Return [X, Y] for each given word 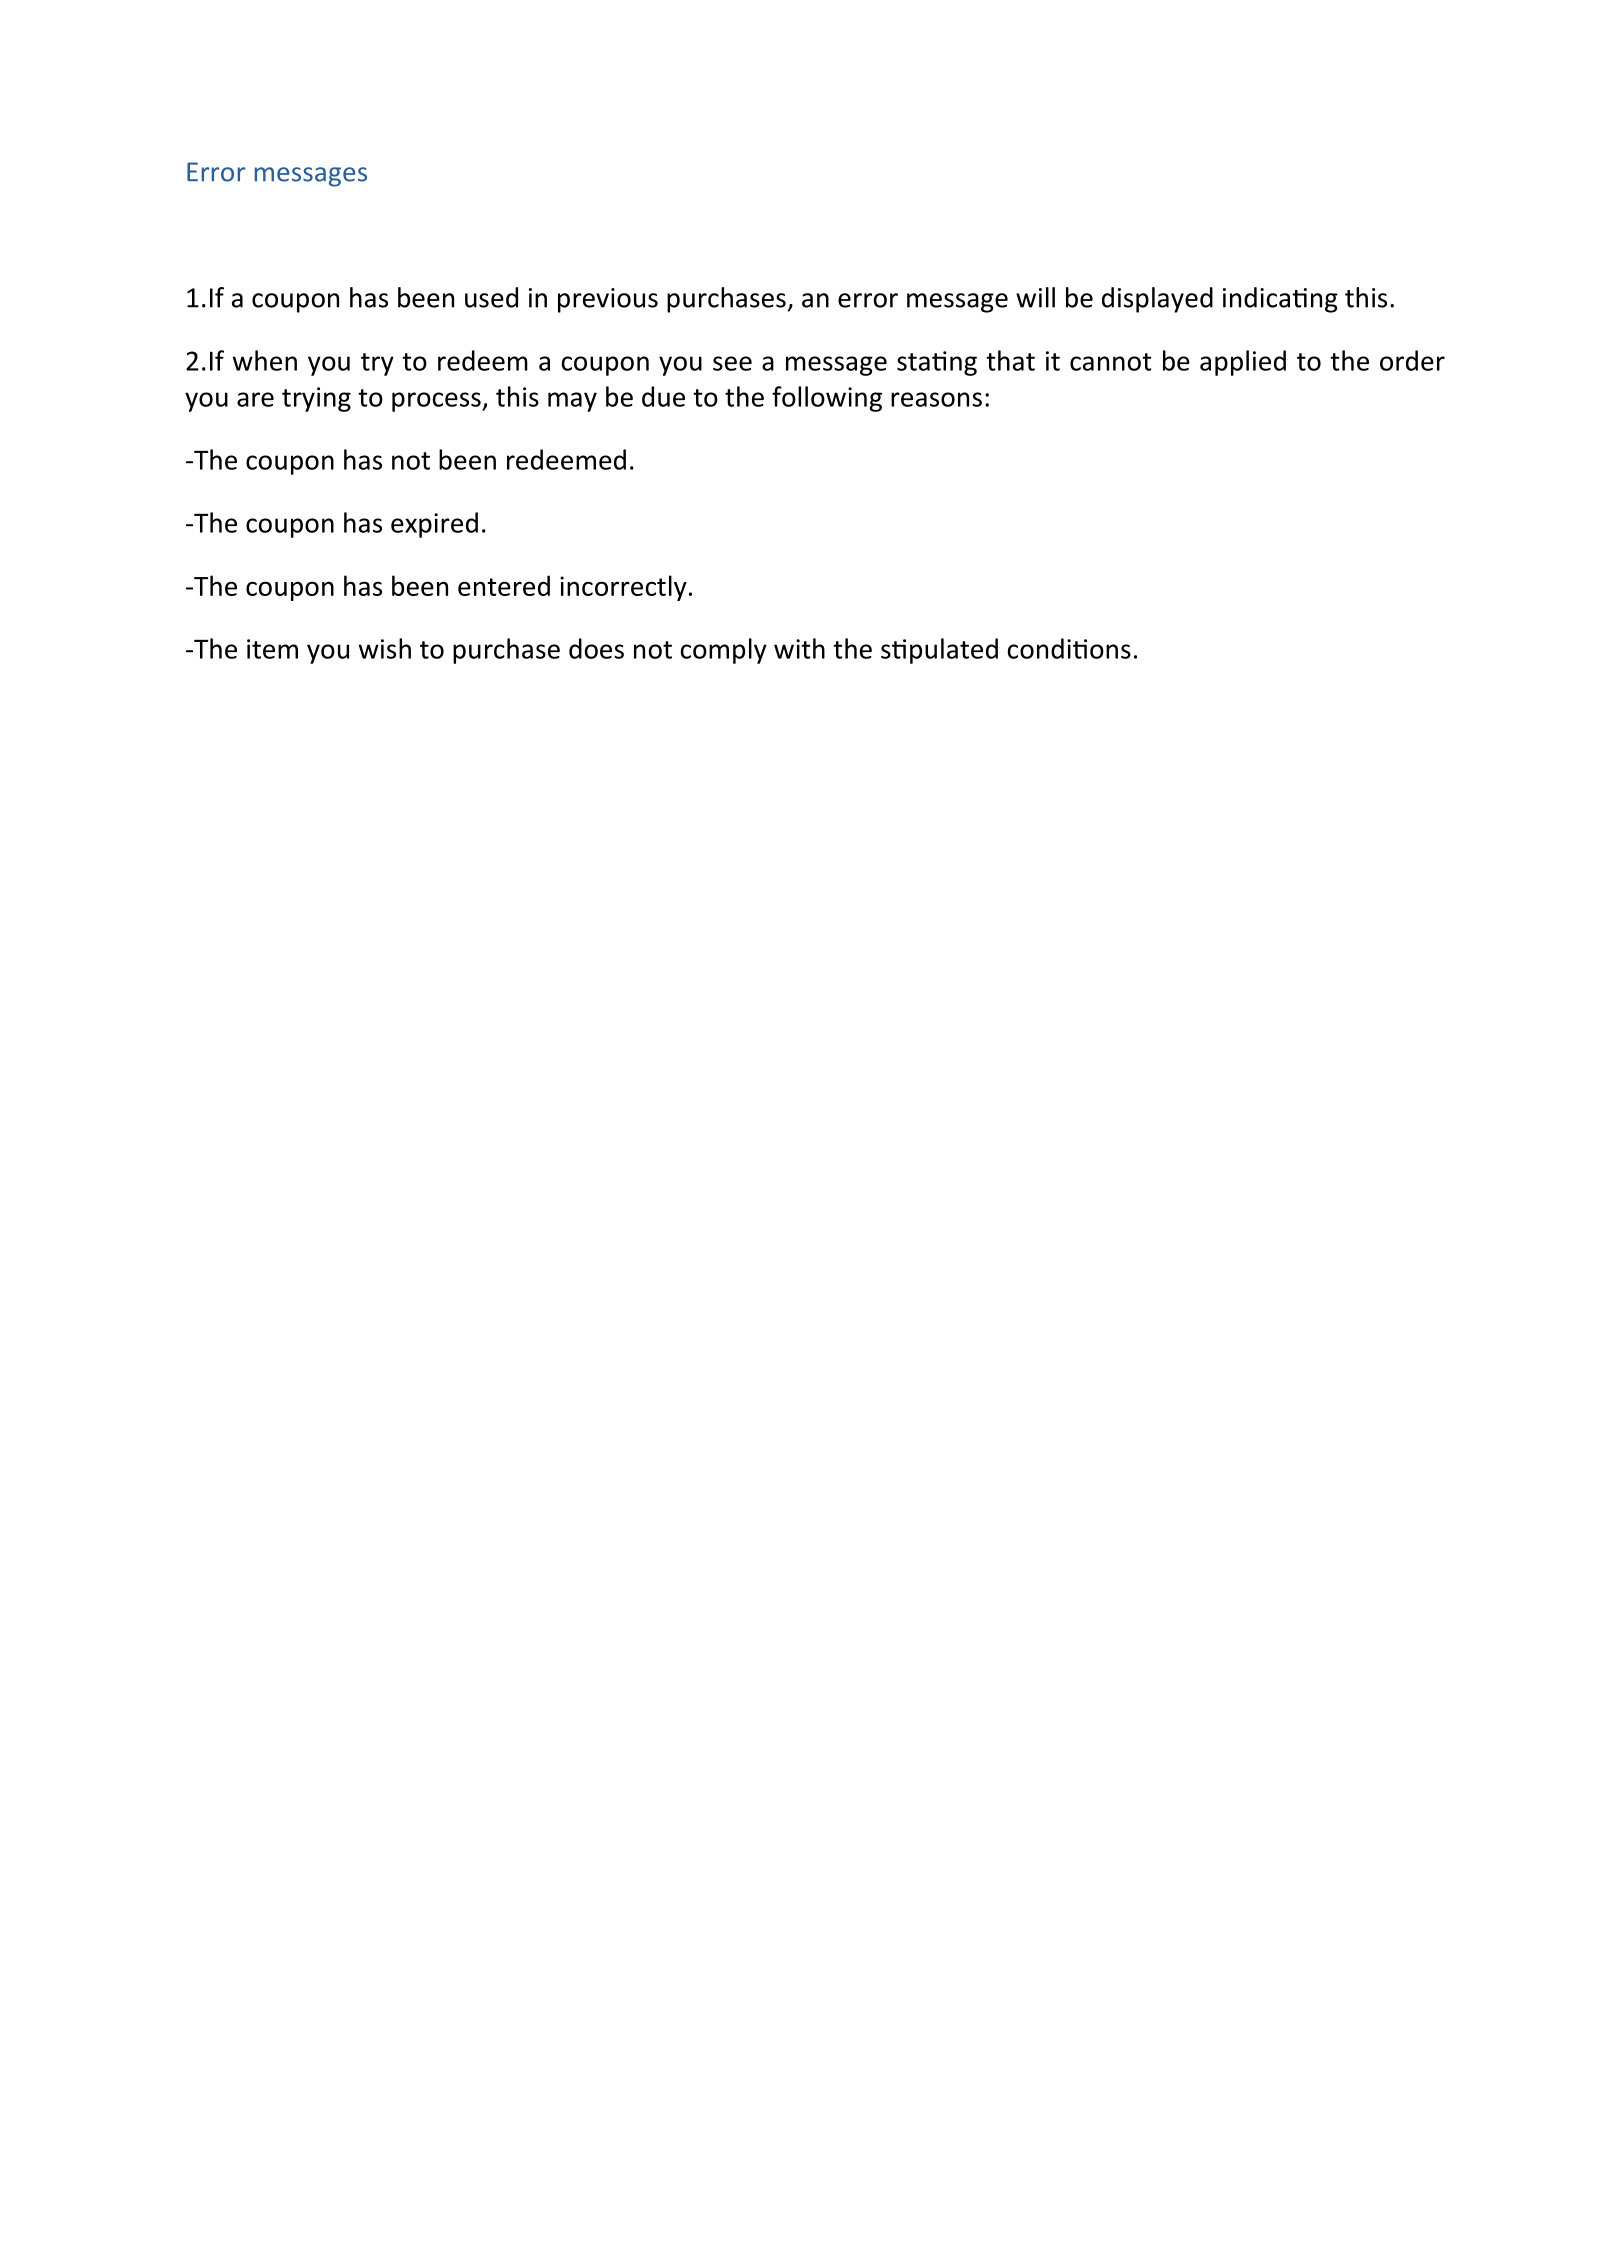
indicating [1280, 300]
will [1035, 297]
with [799, 648]
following [827, 399]
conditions [1069, 648]
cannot [1110, 362]
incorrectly [623, 588]
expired [434, 525]
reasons [936, 399]
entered [504, 585]
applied [1243, 363]
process [437, 402]
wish [385, 648]
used [491, 297]
